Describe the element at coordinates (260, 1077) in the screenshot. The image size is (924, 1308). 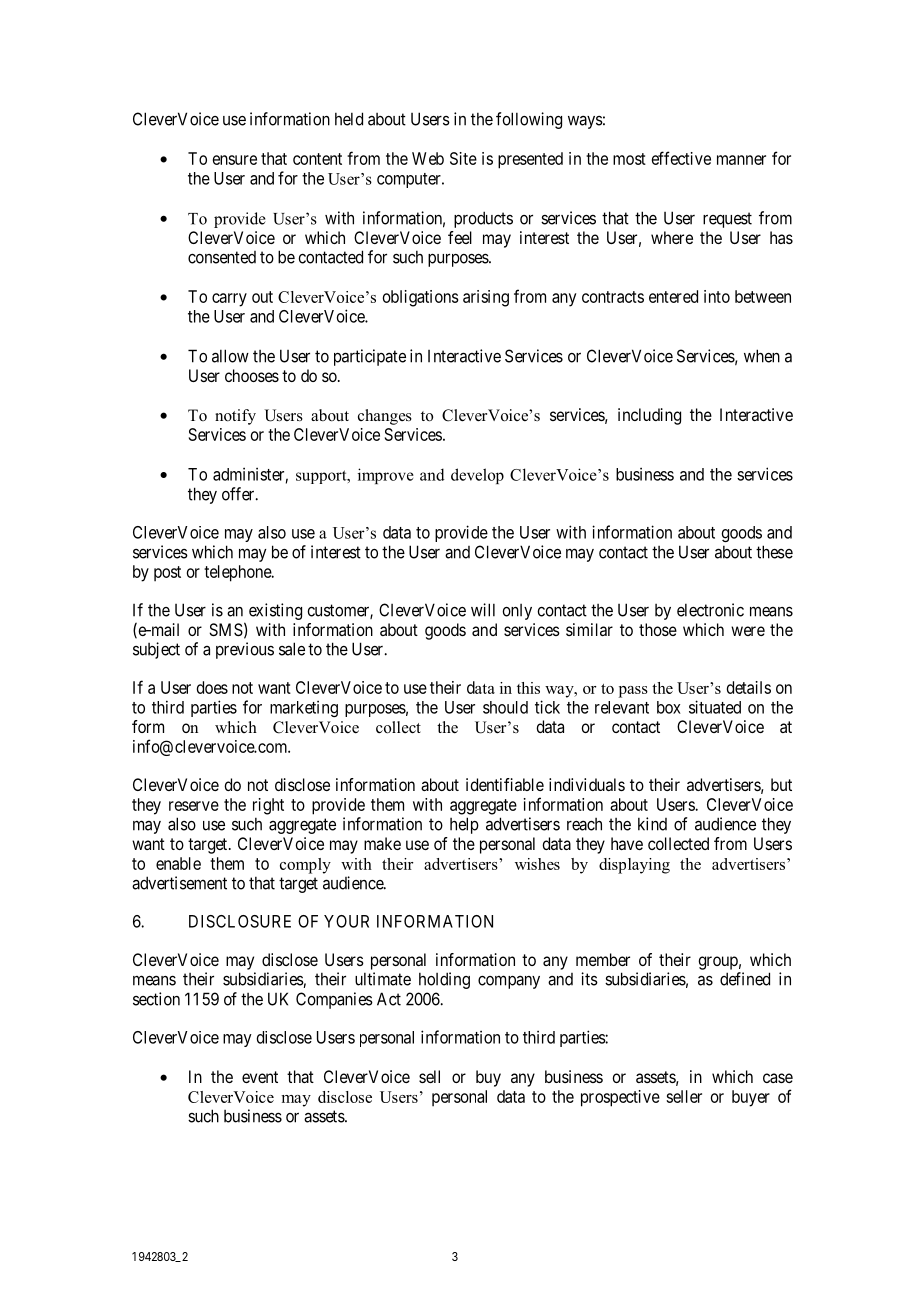
I see `event` at that location.
